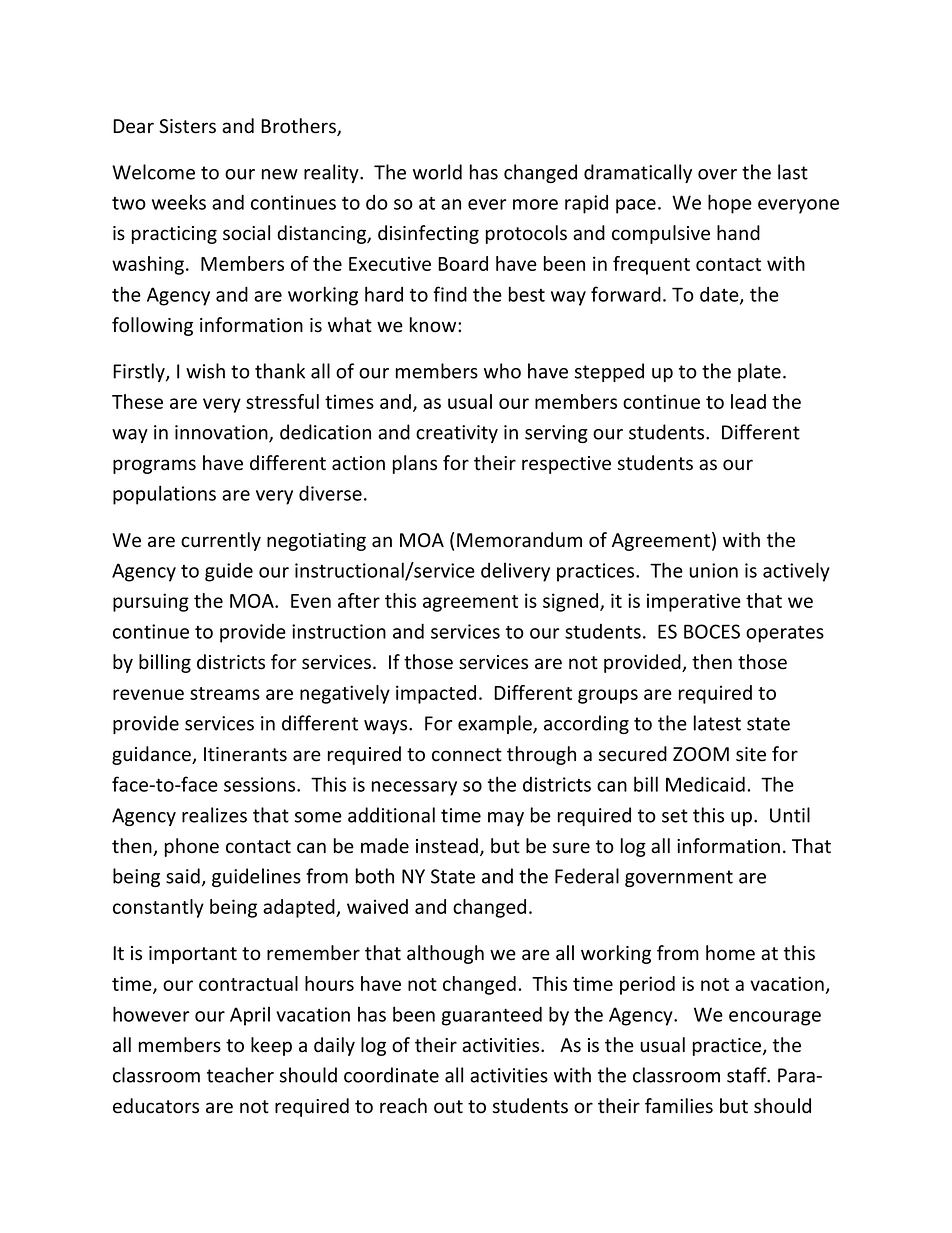  I want to click on innovation, so click(222, 433).
